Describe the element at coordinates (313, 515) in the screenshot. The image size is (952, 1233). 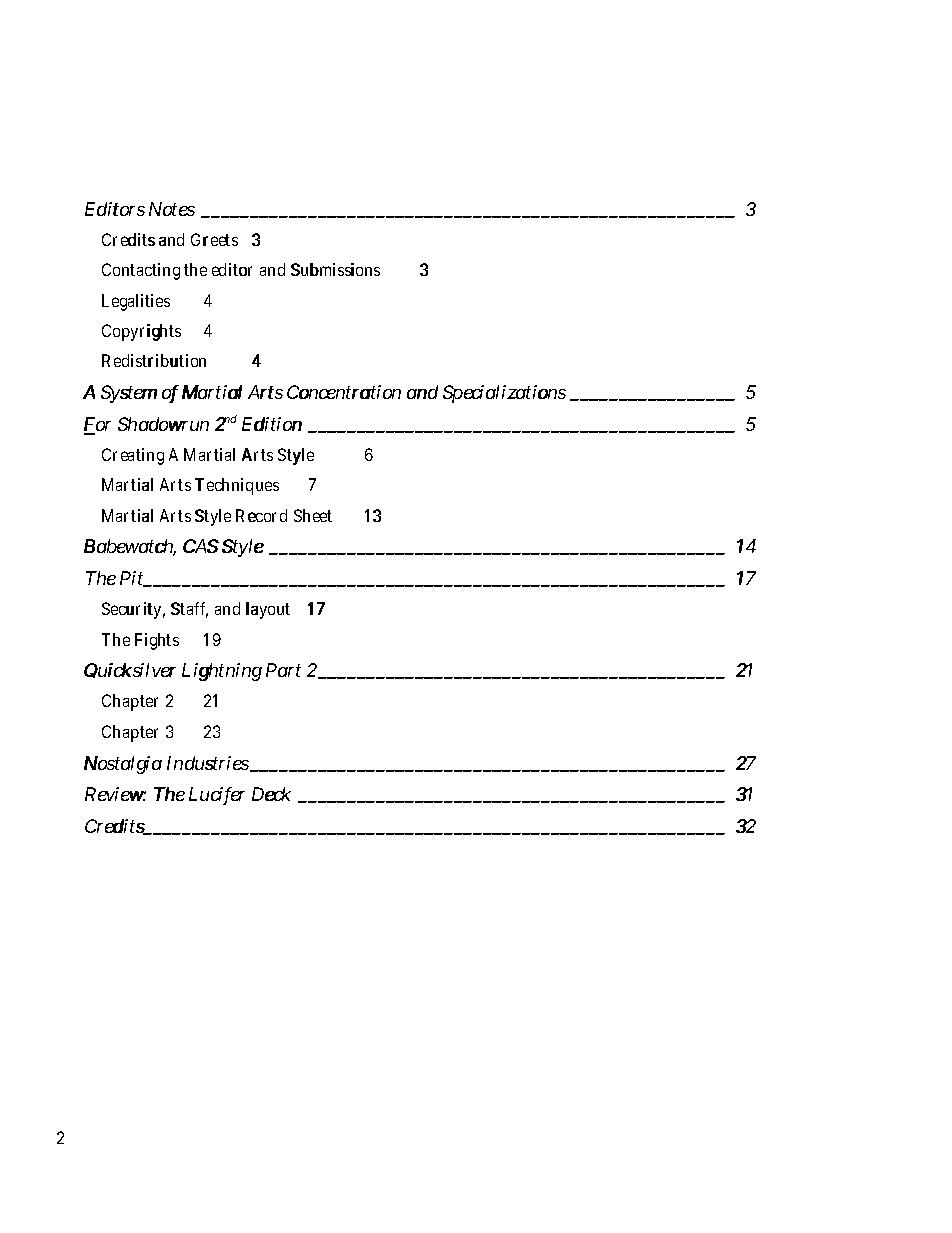
I see `Sheet` at that location.
